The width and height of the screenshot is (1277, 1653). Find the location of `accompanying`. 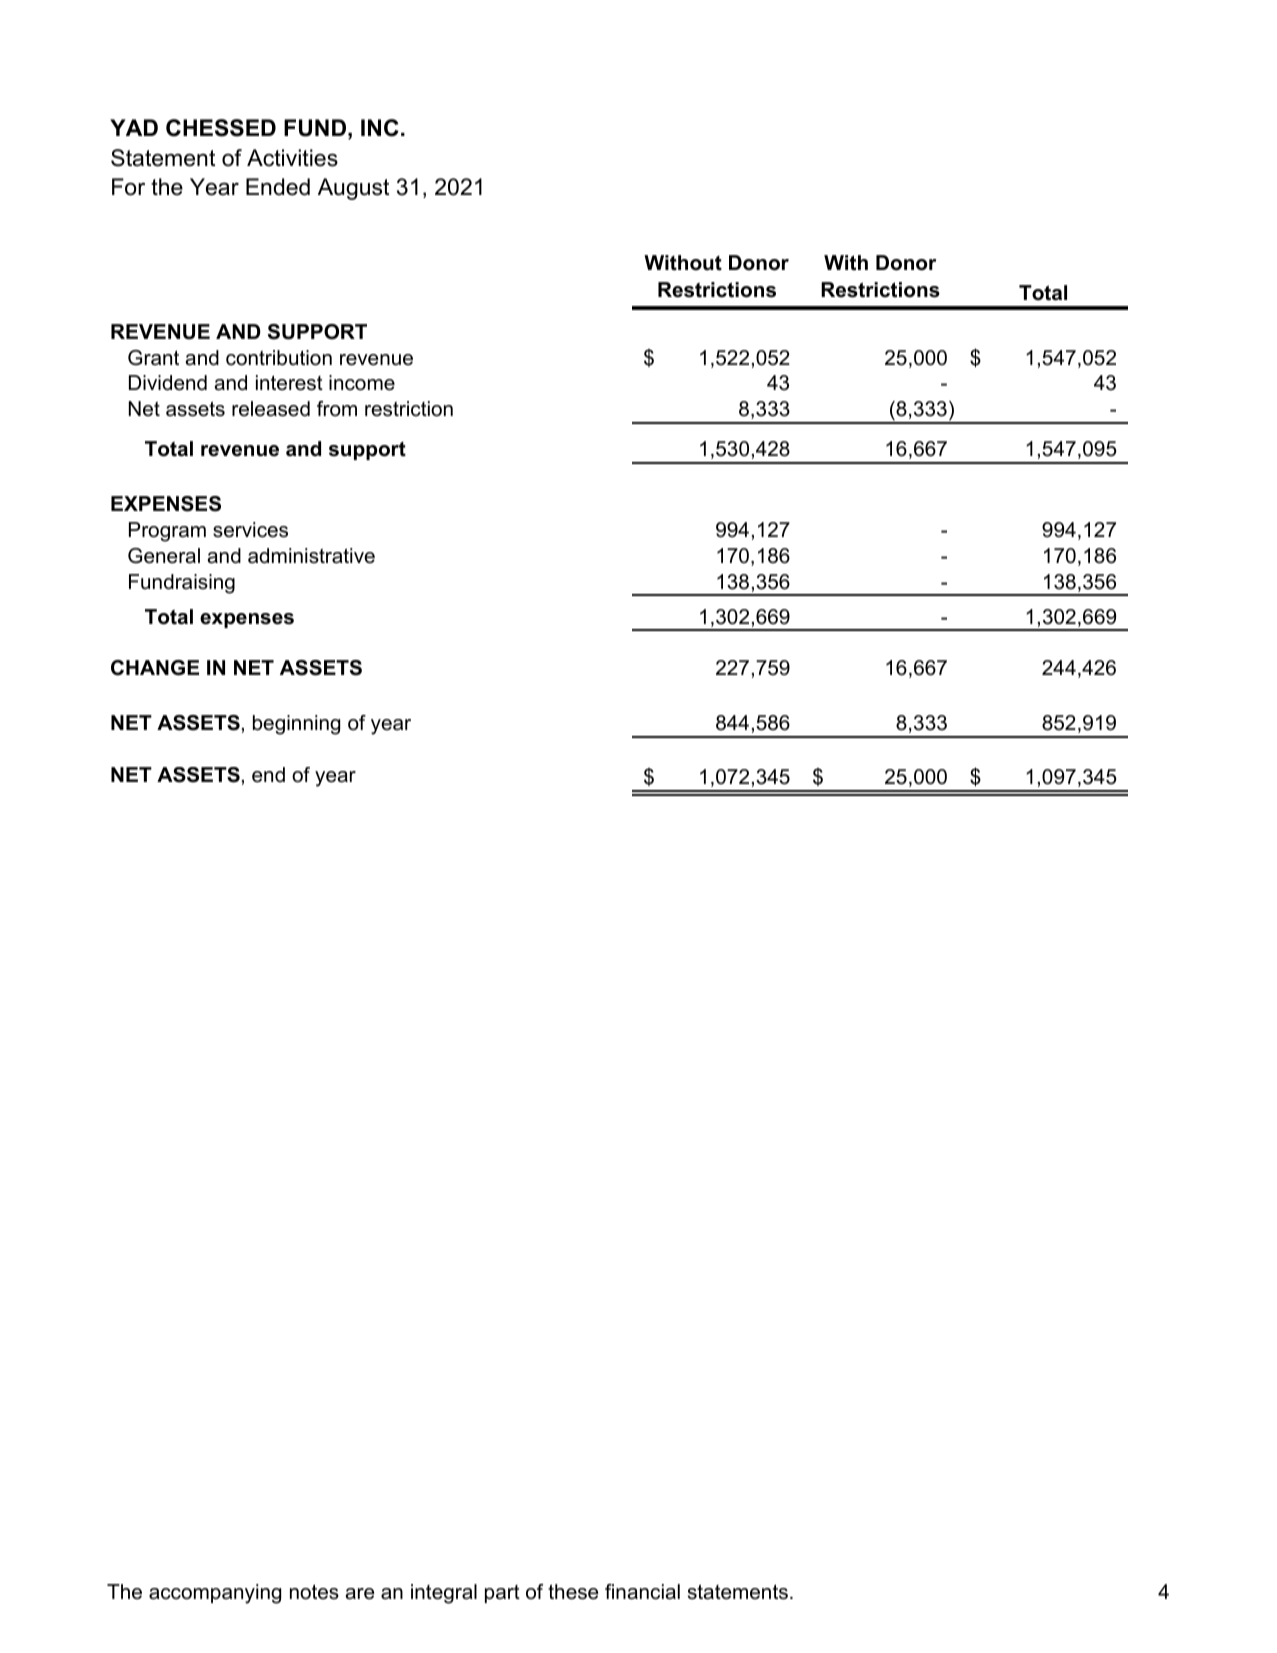

accompanying is located at coordinates (215, 1594).
